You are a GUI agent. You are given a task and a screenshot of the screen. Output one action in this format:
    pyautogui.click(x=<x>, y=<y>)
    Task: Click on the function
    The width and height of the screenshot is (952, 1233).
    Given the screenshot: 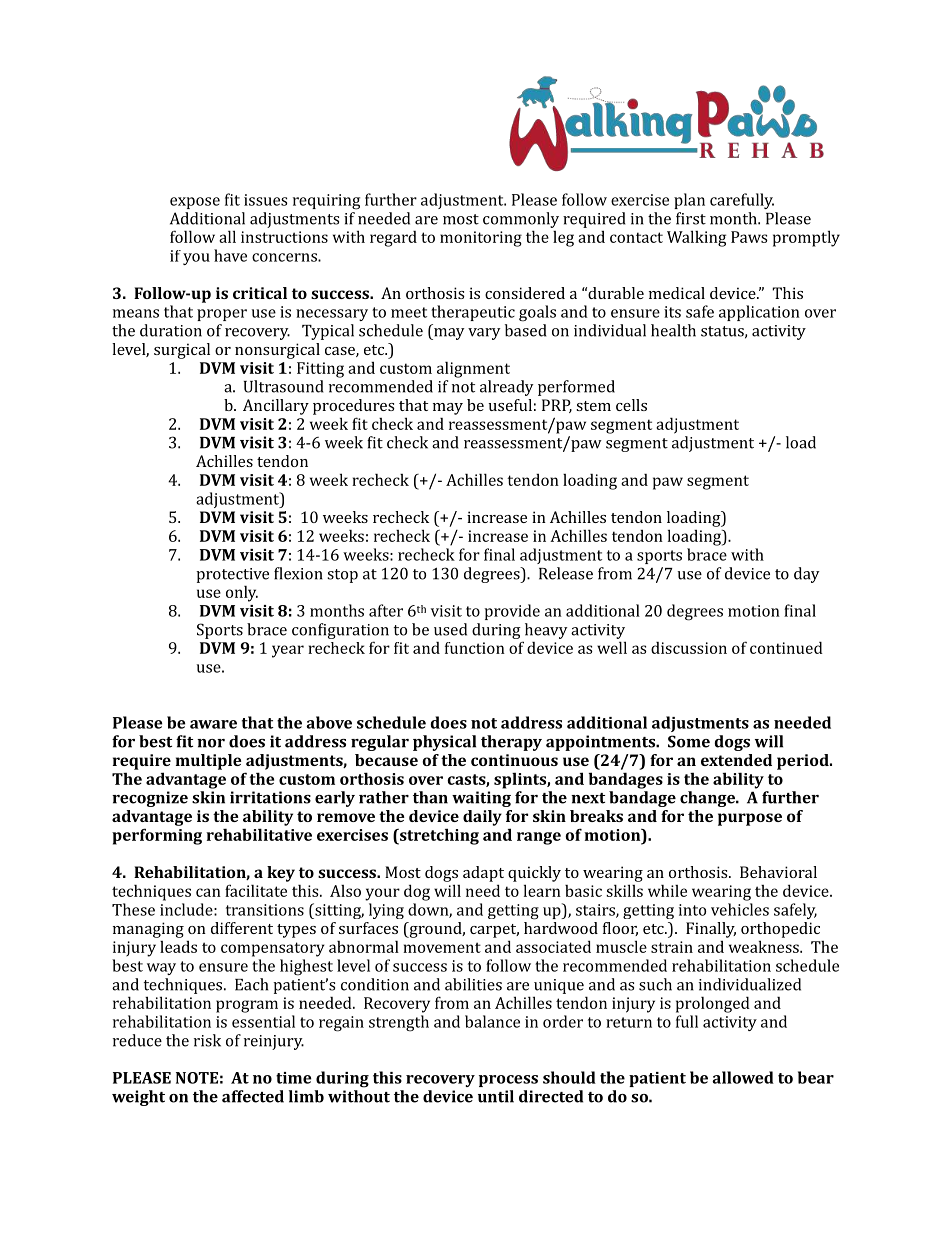 What is the action you would take?
    pyautogui.click(x=475, y=648)
